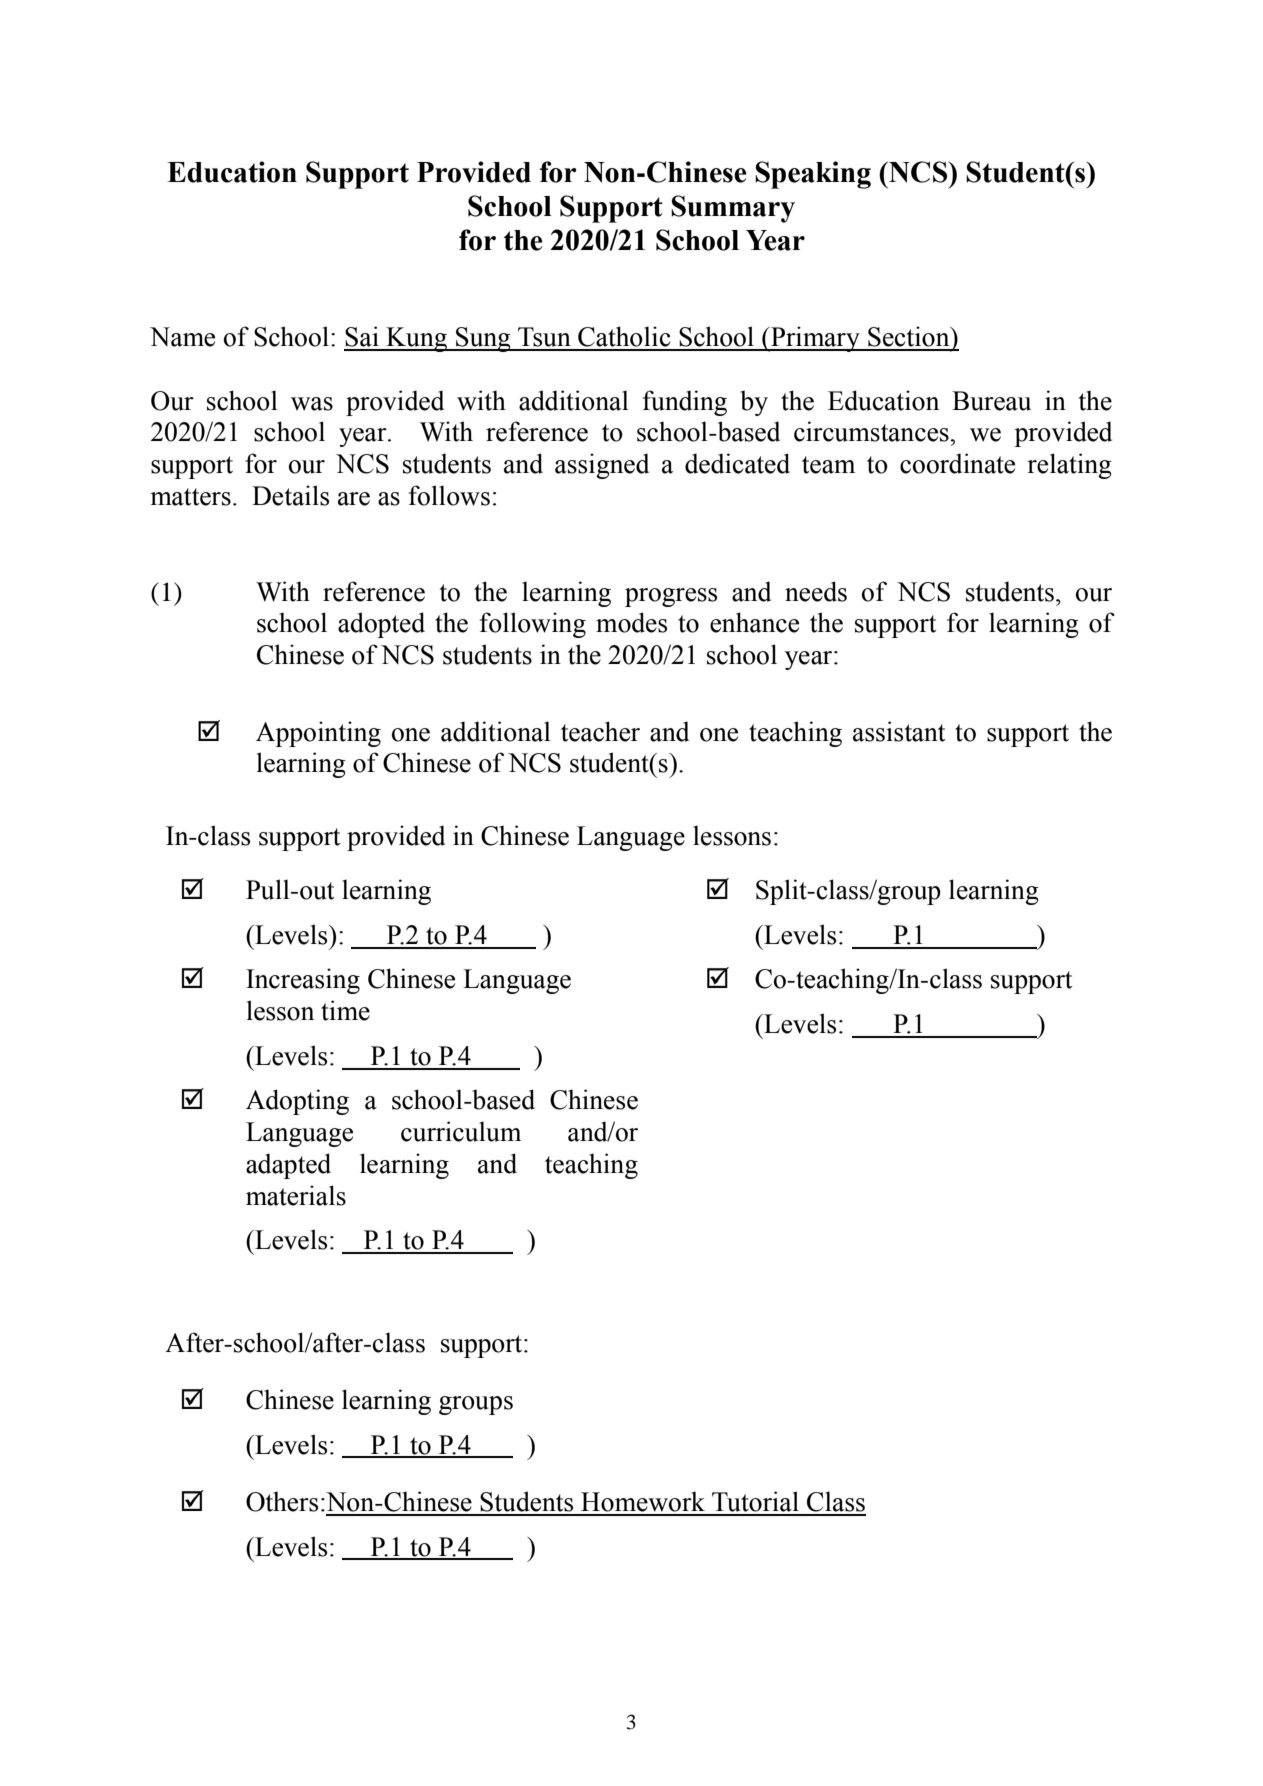 The height and width of the image is (1786, 1263). I want to click on Appointing, so click(318, 734).
